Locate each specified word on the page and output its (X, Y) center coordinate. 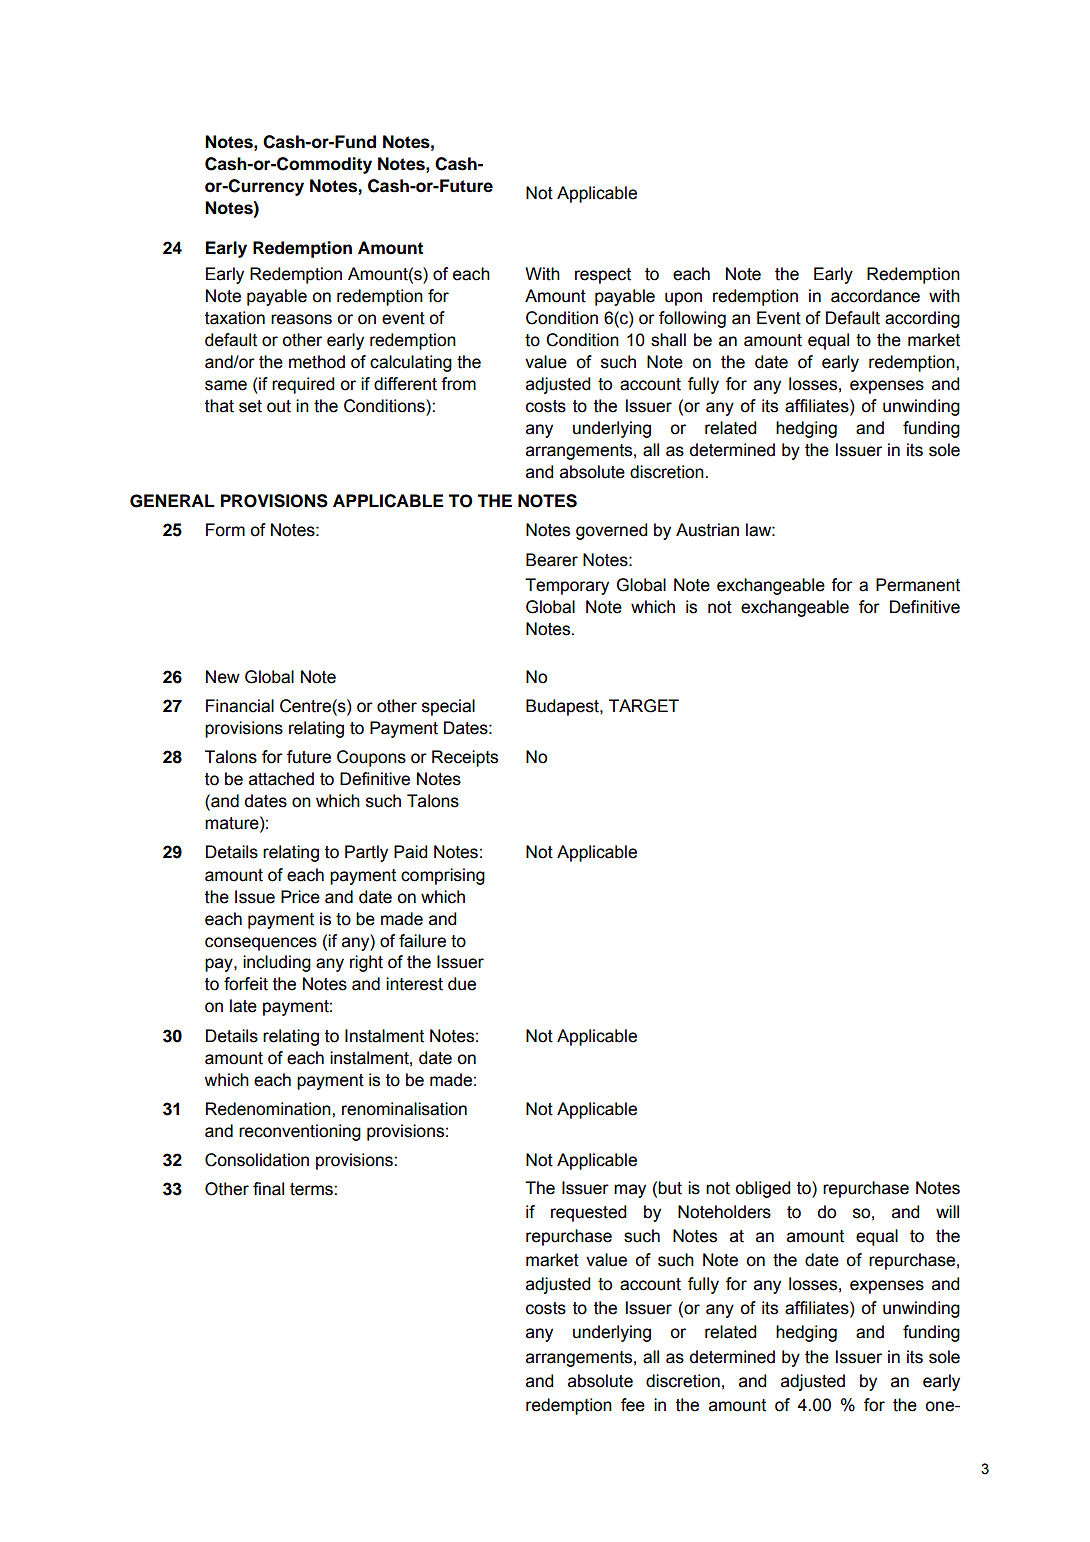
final (268, 1189)
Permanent (918, 585)
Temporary (567, 586)
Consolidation (257, 1160)
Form (225, 530)
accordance (875, 296)
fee (633, 1405)
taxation (235, 318)
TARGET (644, 706)
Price (300, 897)
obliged (762, 1189)
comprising (443, 876)
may (630, 1191)
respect (603, 276)
